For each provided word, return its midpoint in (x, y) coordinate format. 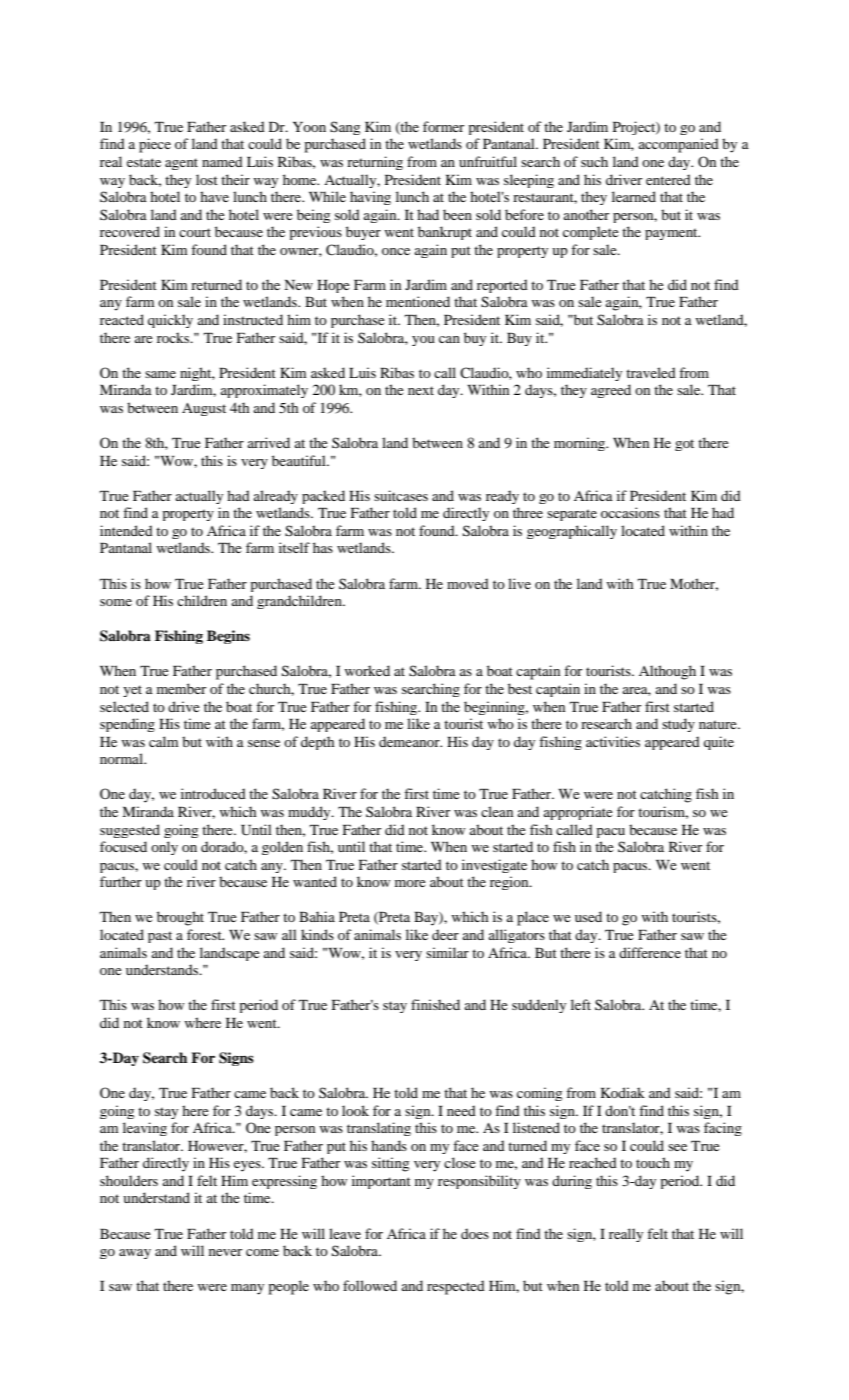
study (678, 725)
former (443, 126)
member (181, 688)
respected (456, 1287)
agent (181, 164)
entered (668, 179)
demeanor (410, 741)
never (225, 1252)
